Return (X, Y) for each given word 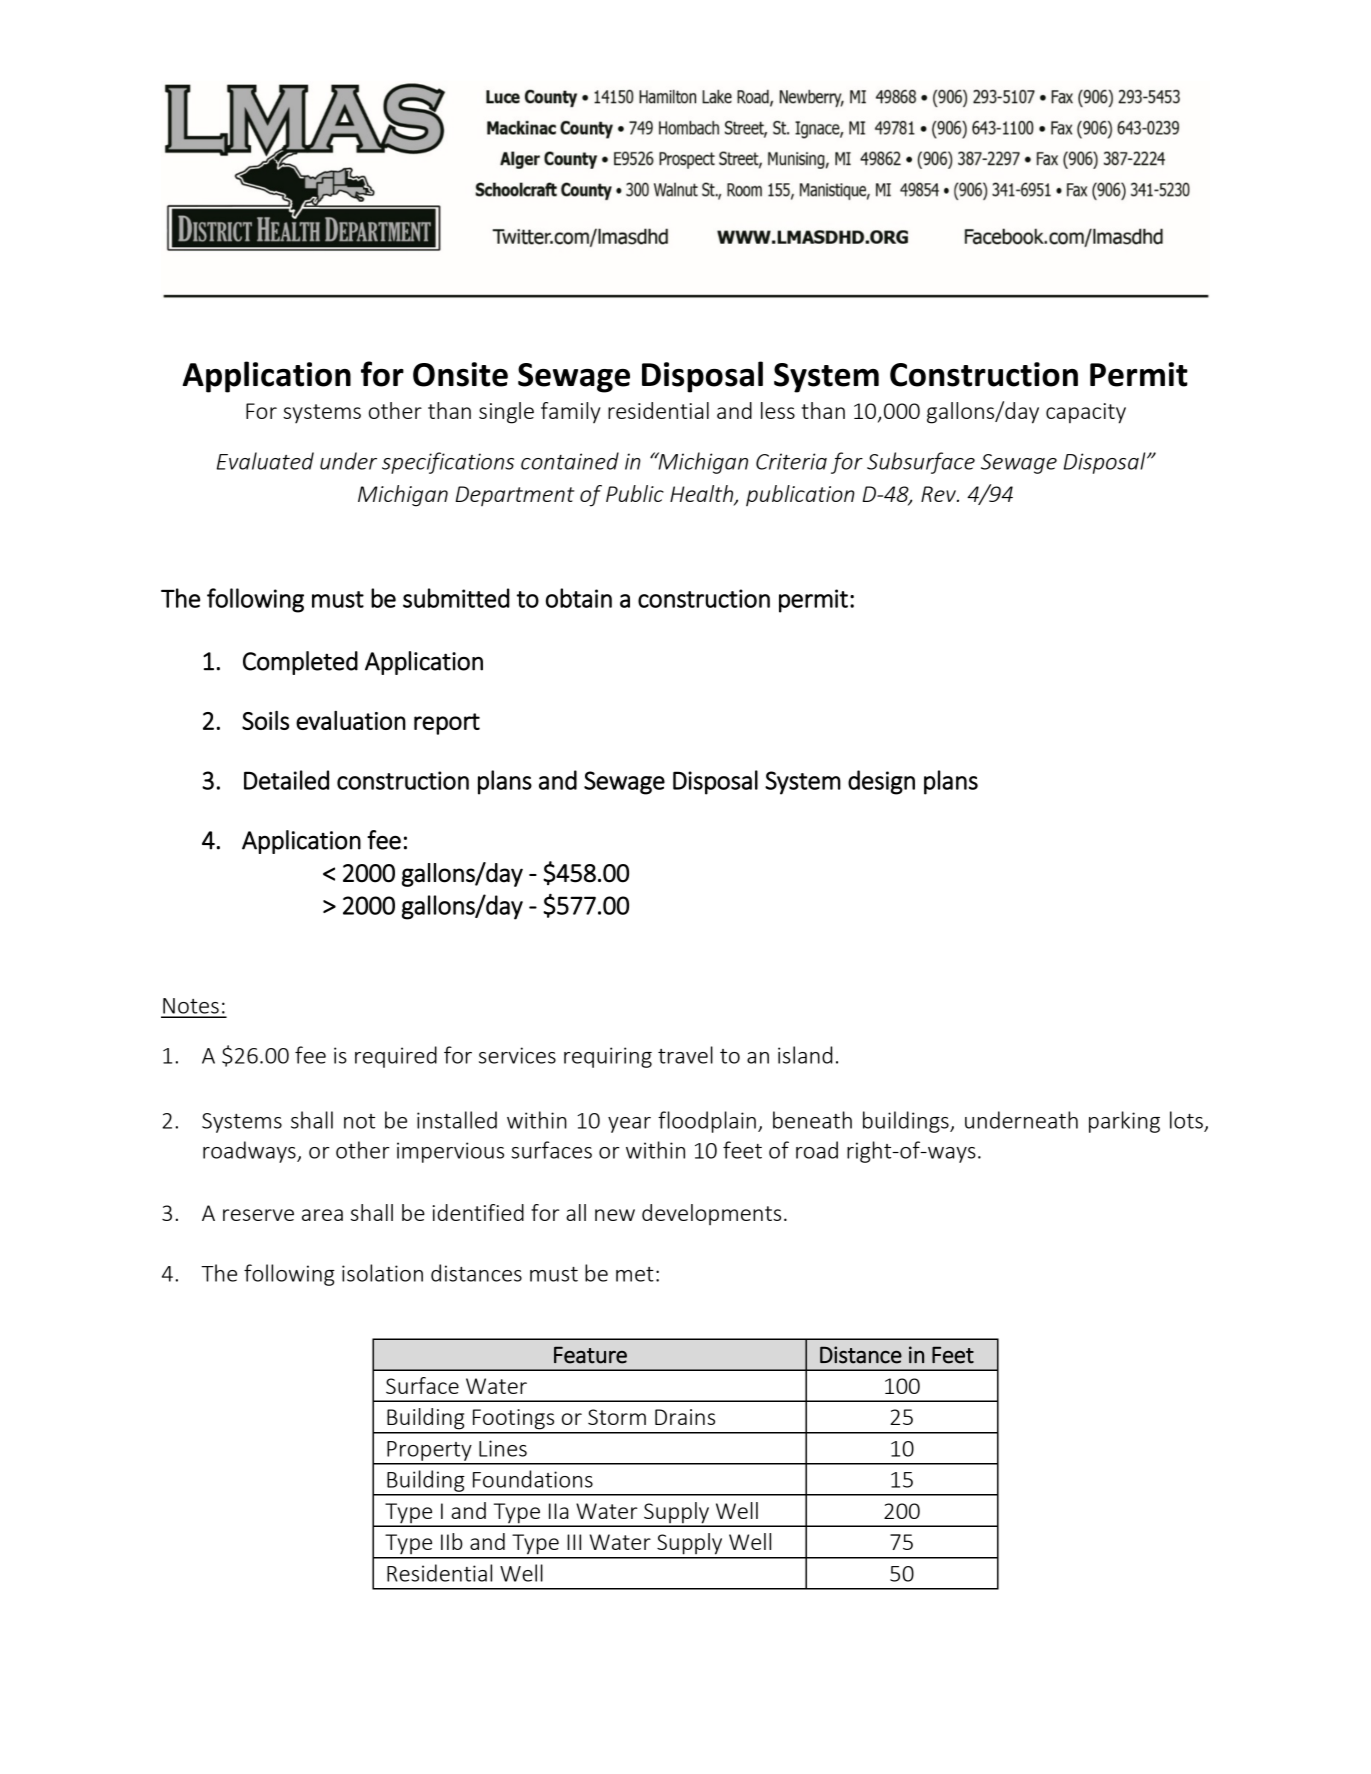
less (778, 410)
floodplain (707, 1122)
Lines (503, 1448)
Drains (685, 1417)
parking (1124, 1122)
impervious (450, 1152)
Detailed (286, 780)
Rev (939, 494)
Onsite (460, 374)
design (881, 782)
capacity (1086, 413)
